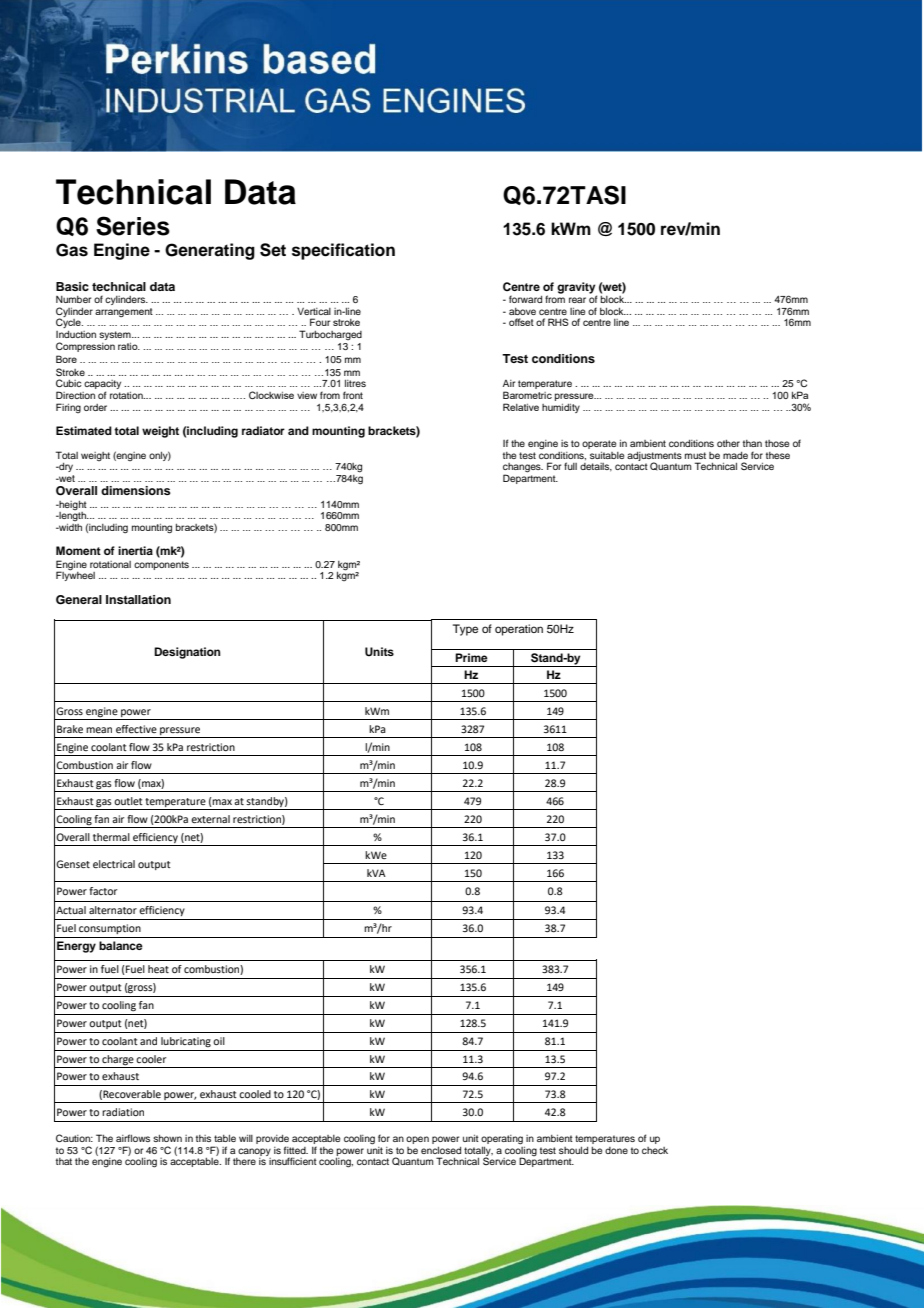 This screenshot has height=1308, width=924. Describe the element at coordinates (343, 251) in the screenshot. I see `specification` at that location.
